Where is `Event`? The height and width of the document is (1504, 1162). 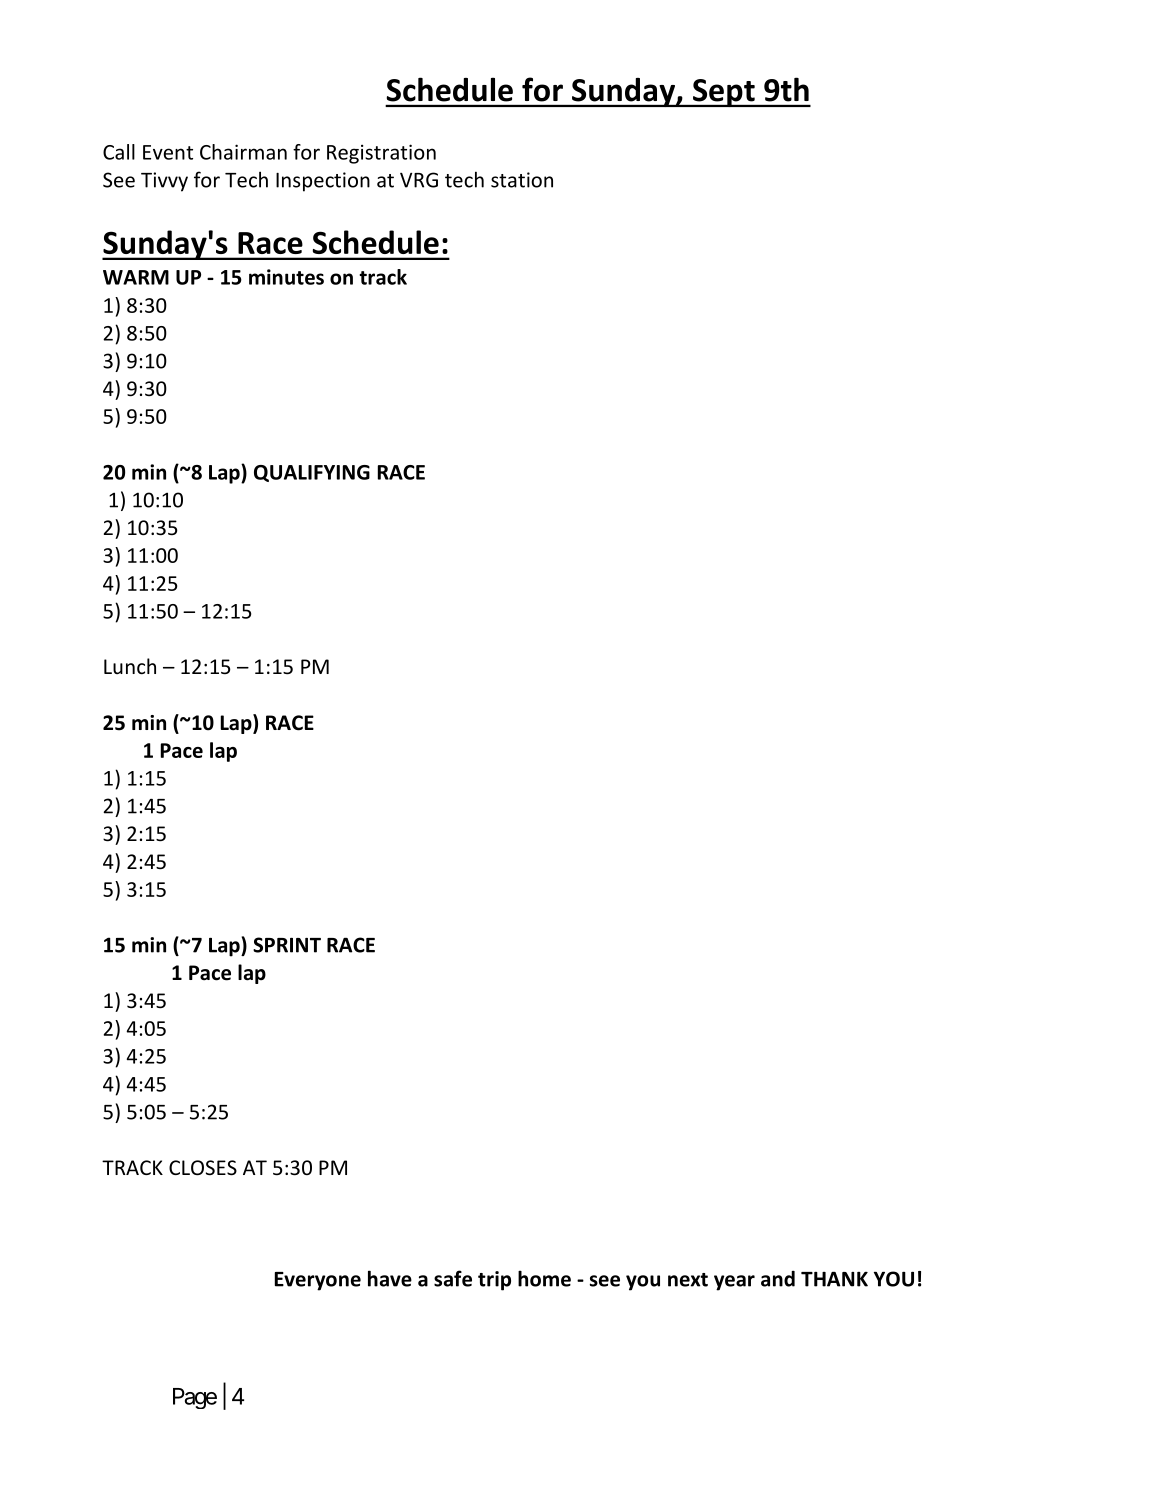
Event is located at coordinates (168, 152).
